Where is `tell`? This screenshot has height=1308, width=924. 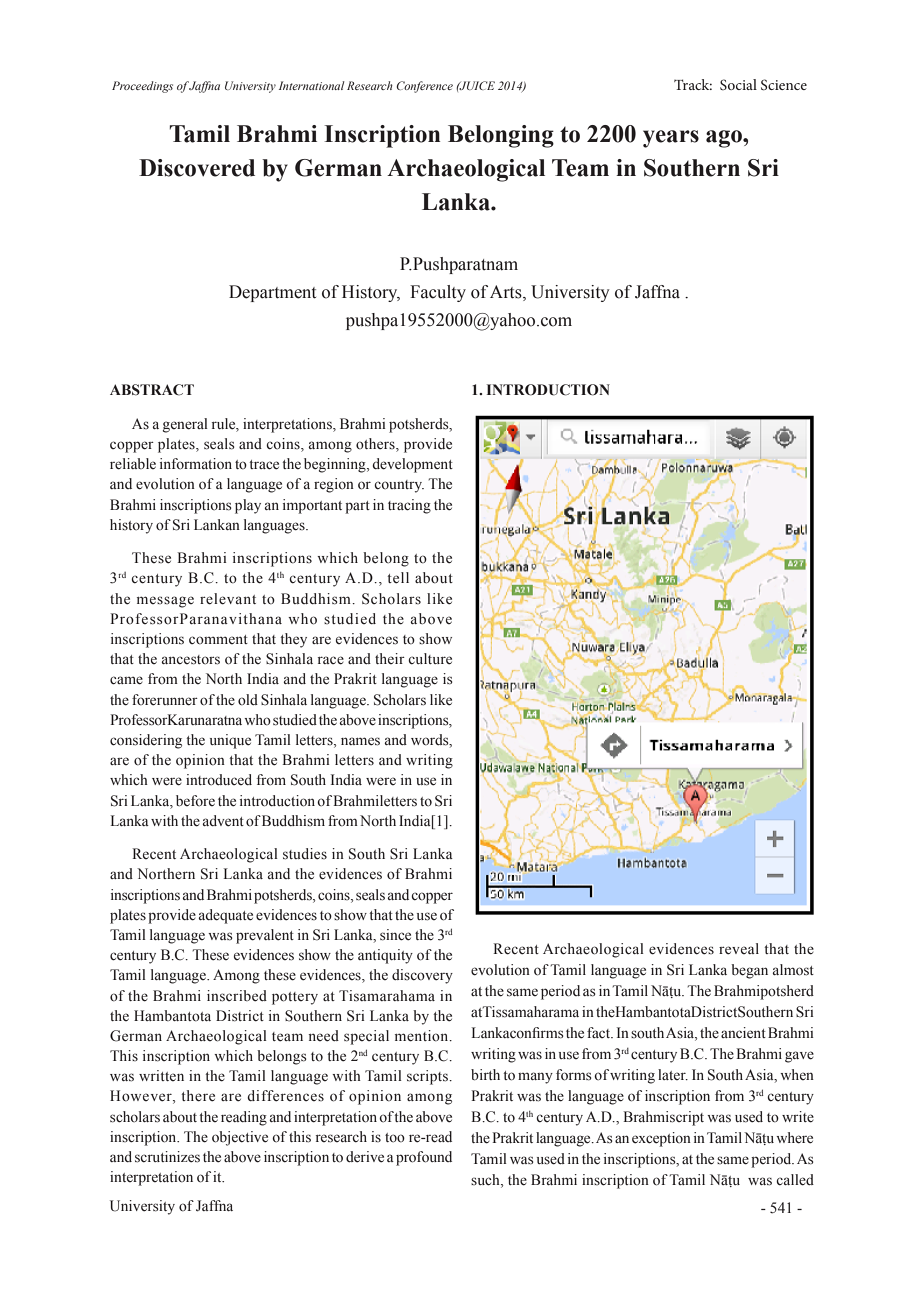 tell is located at coordinates (398, 578).
